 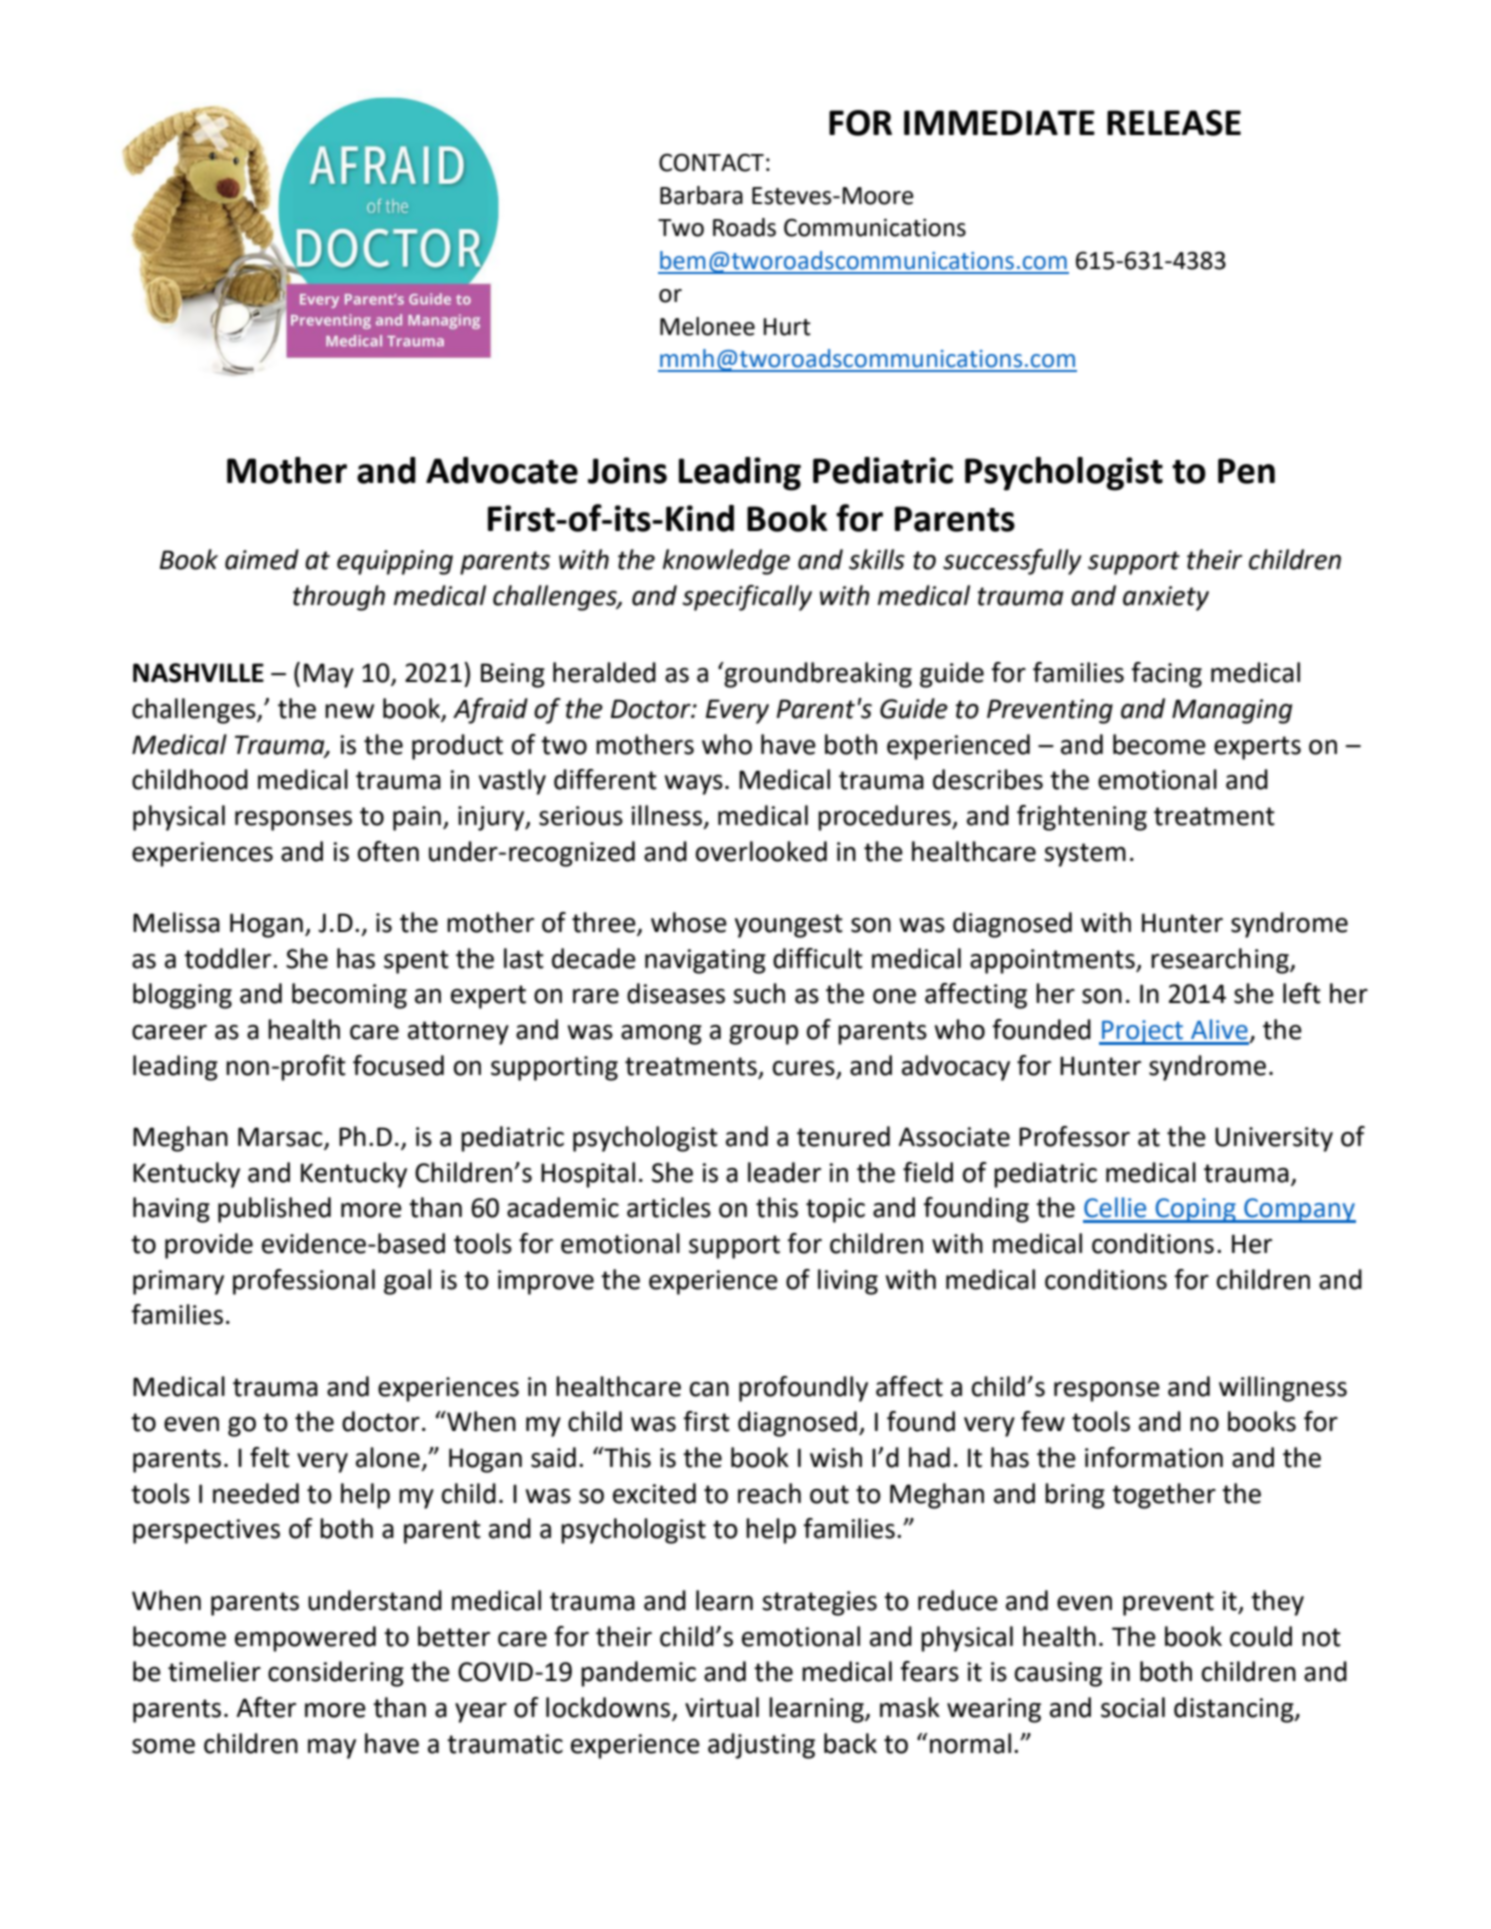 I want to click on Barbara, so click(x=701, y=195).
